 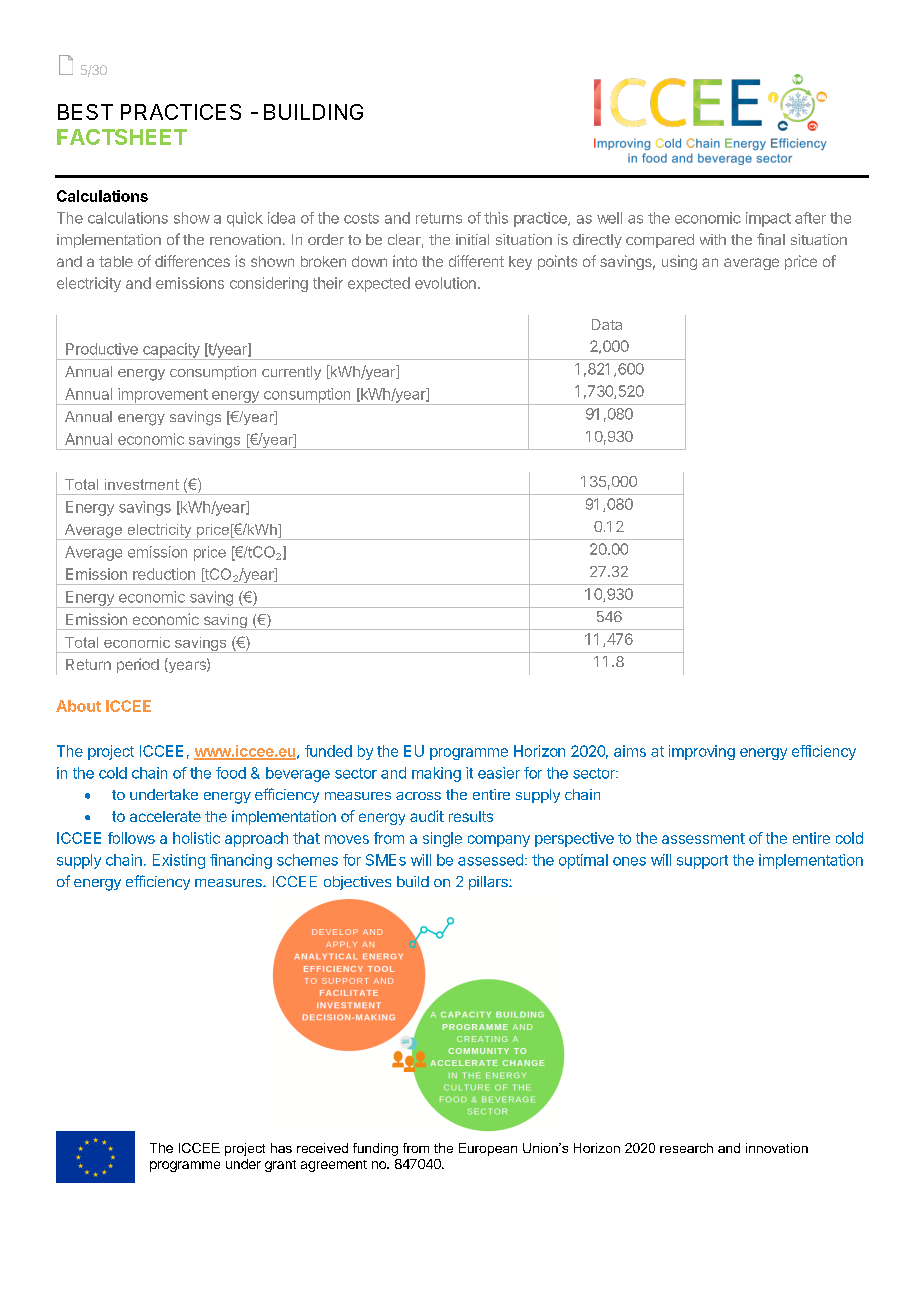 What do you see at coordinates (162, 396) in the image?
I see `improvement` at bounding box center [162, 396].
